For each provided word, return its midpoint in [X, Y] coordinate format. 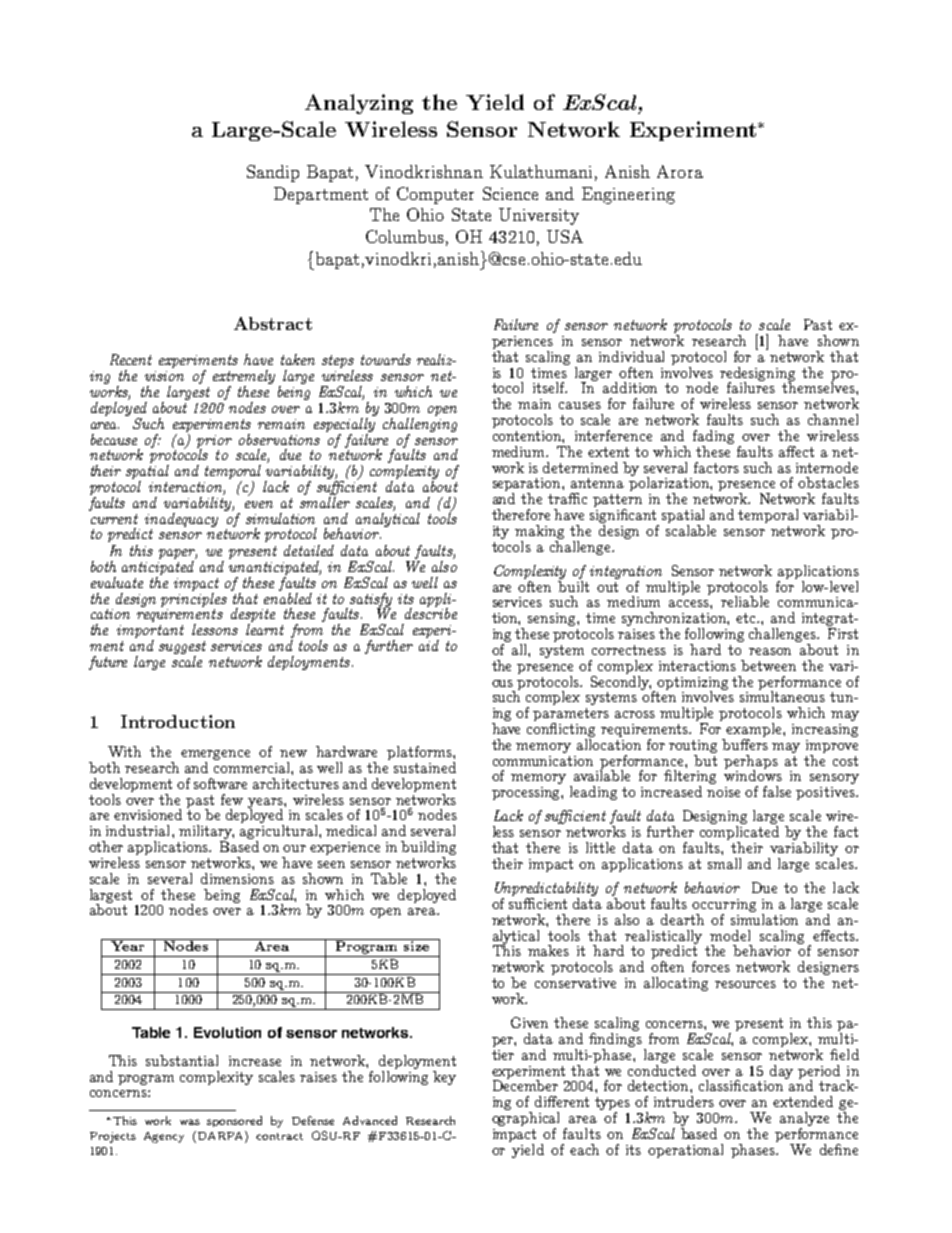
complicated [739, 834]
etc [747, 618]
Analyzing [359, 104]
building [428, 849]
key [444, 1078]
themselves [819, 386]
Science [510, 193]
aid [429, 645]
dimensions [237, 878]
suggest [182, 649]
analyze [804, 1120]
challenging [420, 423]
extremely [244, 378]
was [190, 1122]
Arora [680, 171]
